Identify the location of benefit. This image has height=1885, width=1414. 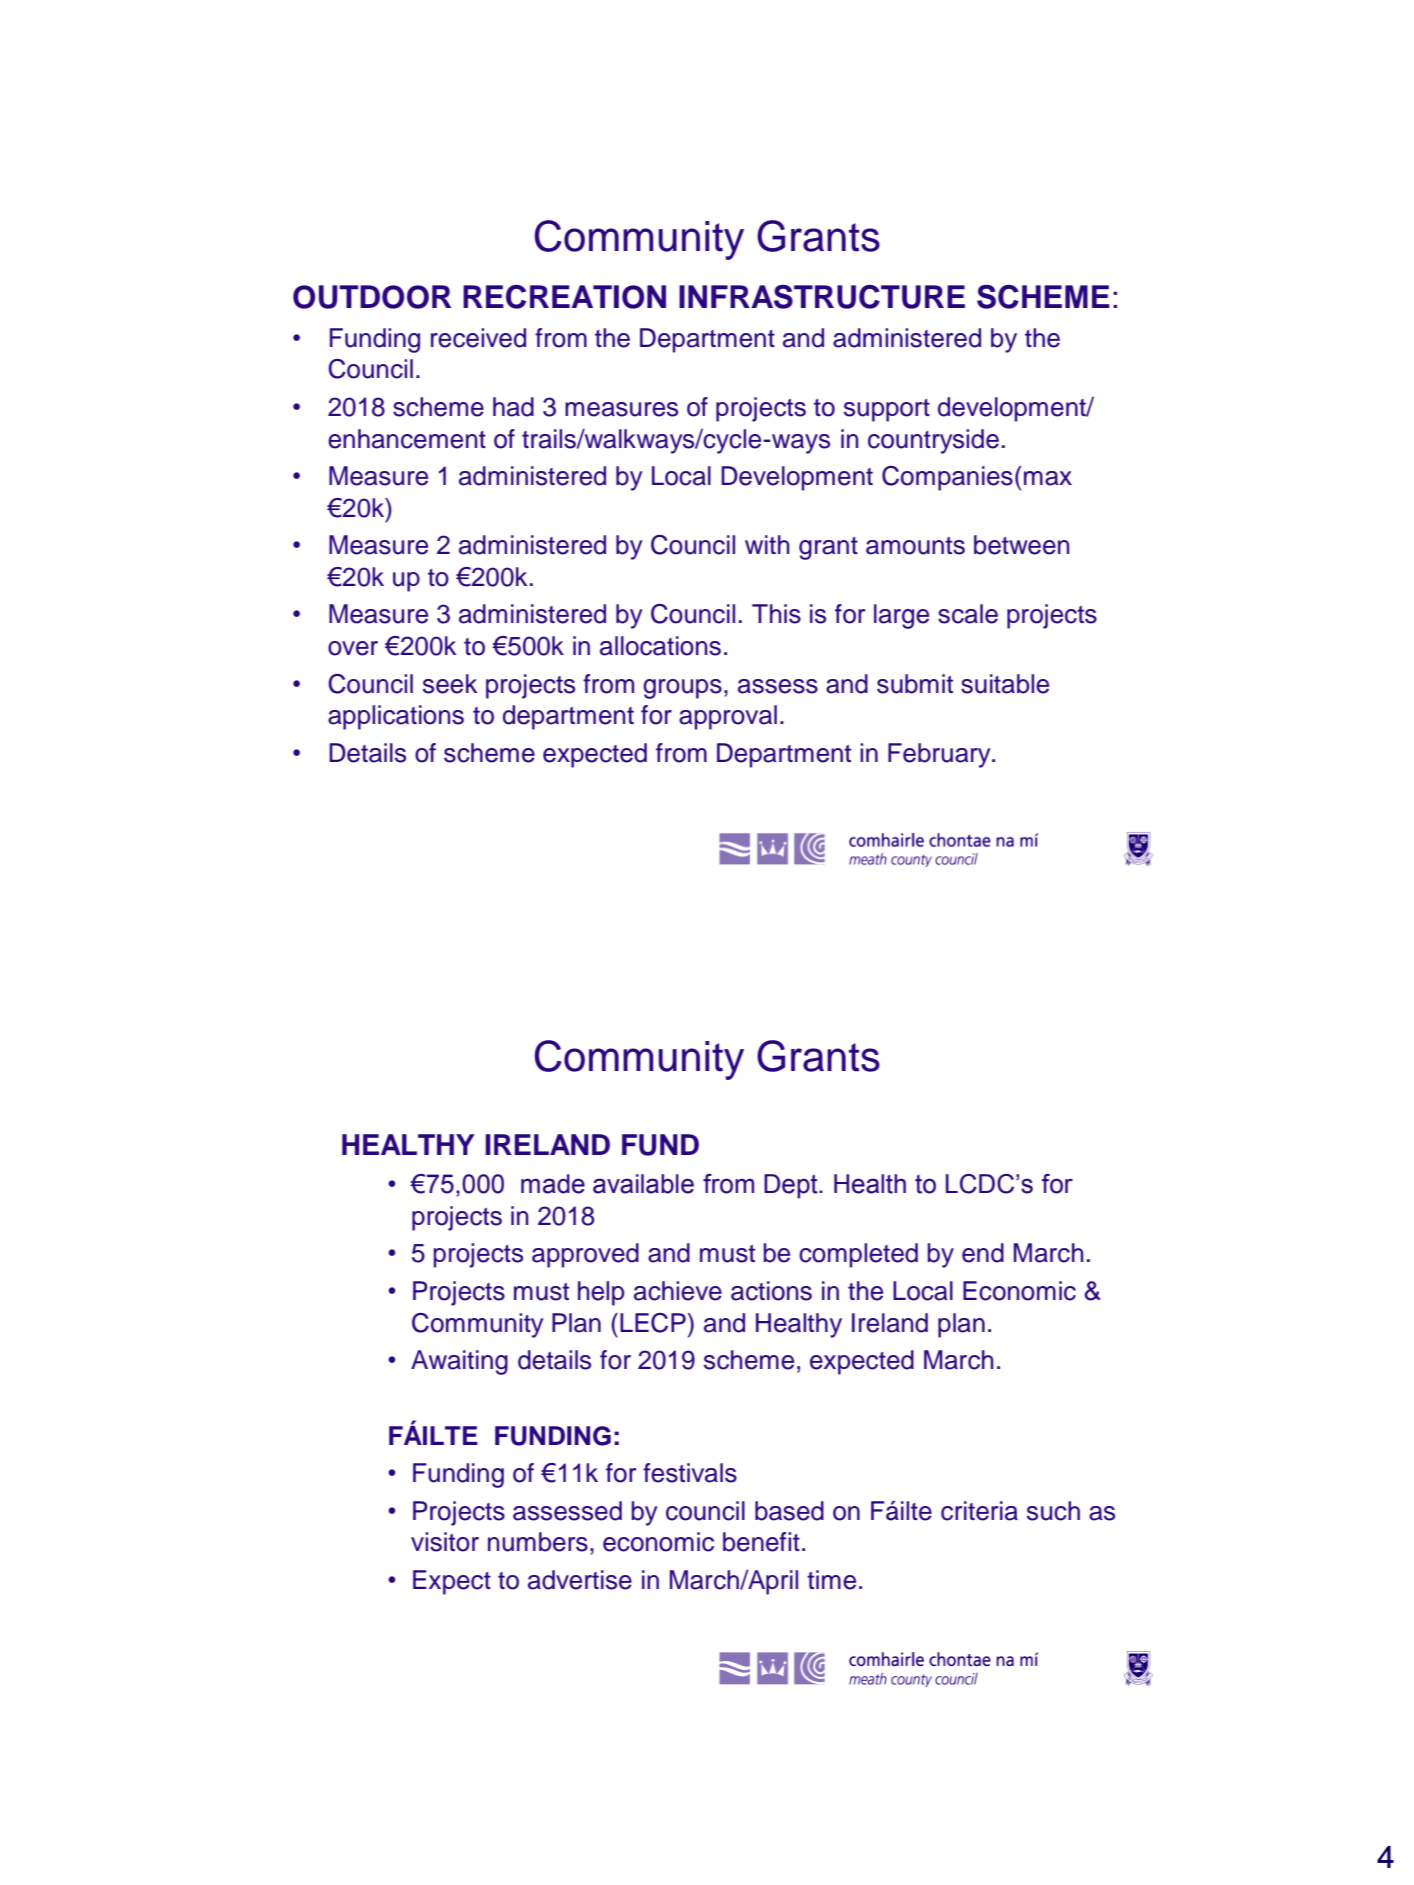
(761, 1542).
